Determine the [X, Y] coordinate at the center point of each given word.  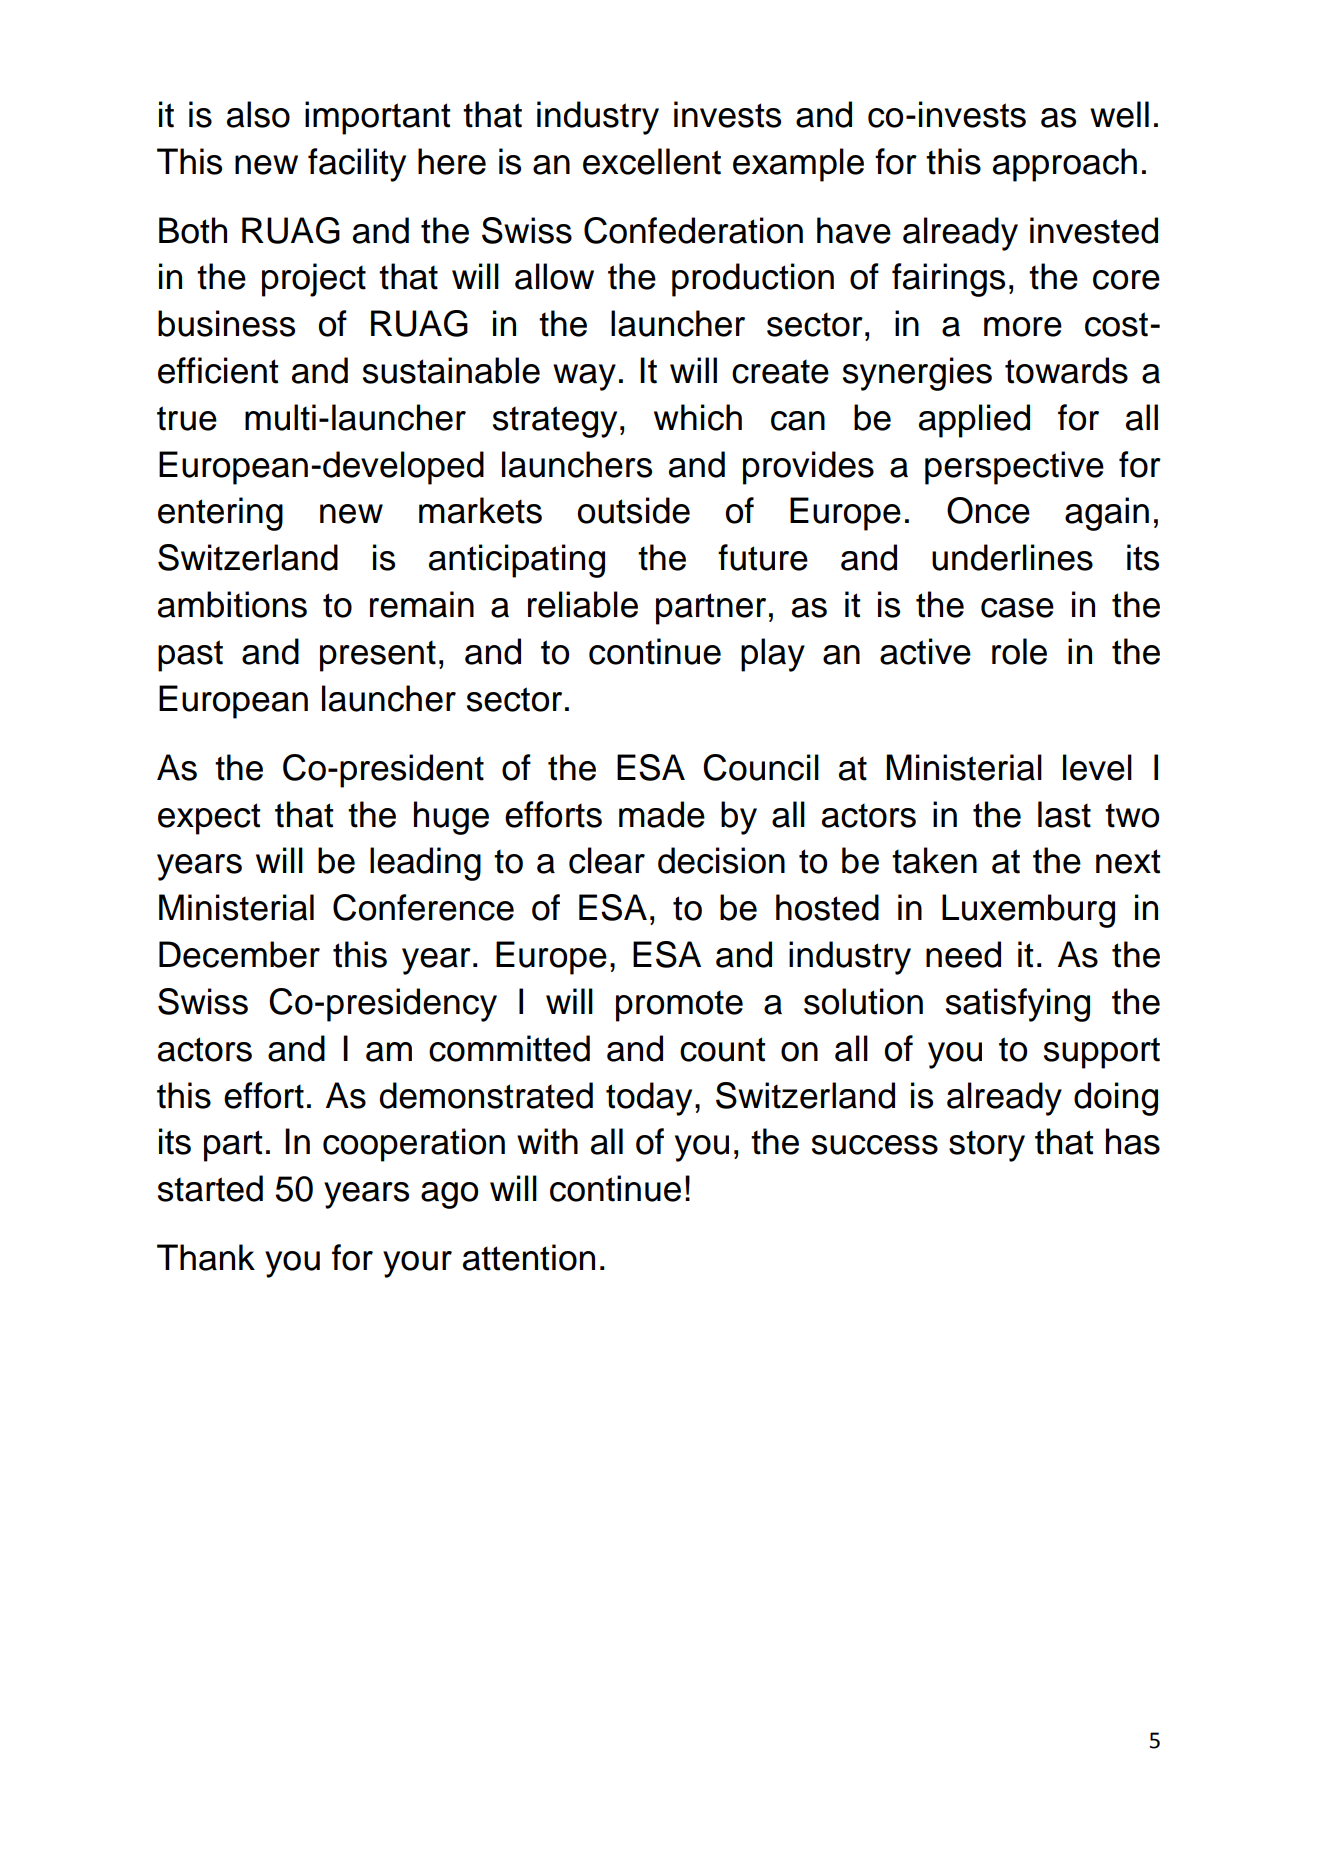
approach [1065, 165]
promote [679, 1006]
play [773, 655]
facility [357, 165]
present [378, 656]
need [963, 954]
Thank [206, 1257]
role [1019, 651]
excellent [652, 161]
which [698, 417]
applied [974, 421]
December [239, 954]
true [187, 418]
